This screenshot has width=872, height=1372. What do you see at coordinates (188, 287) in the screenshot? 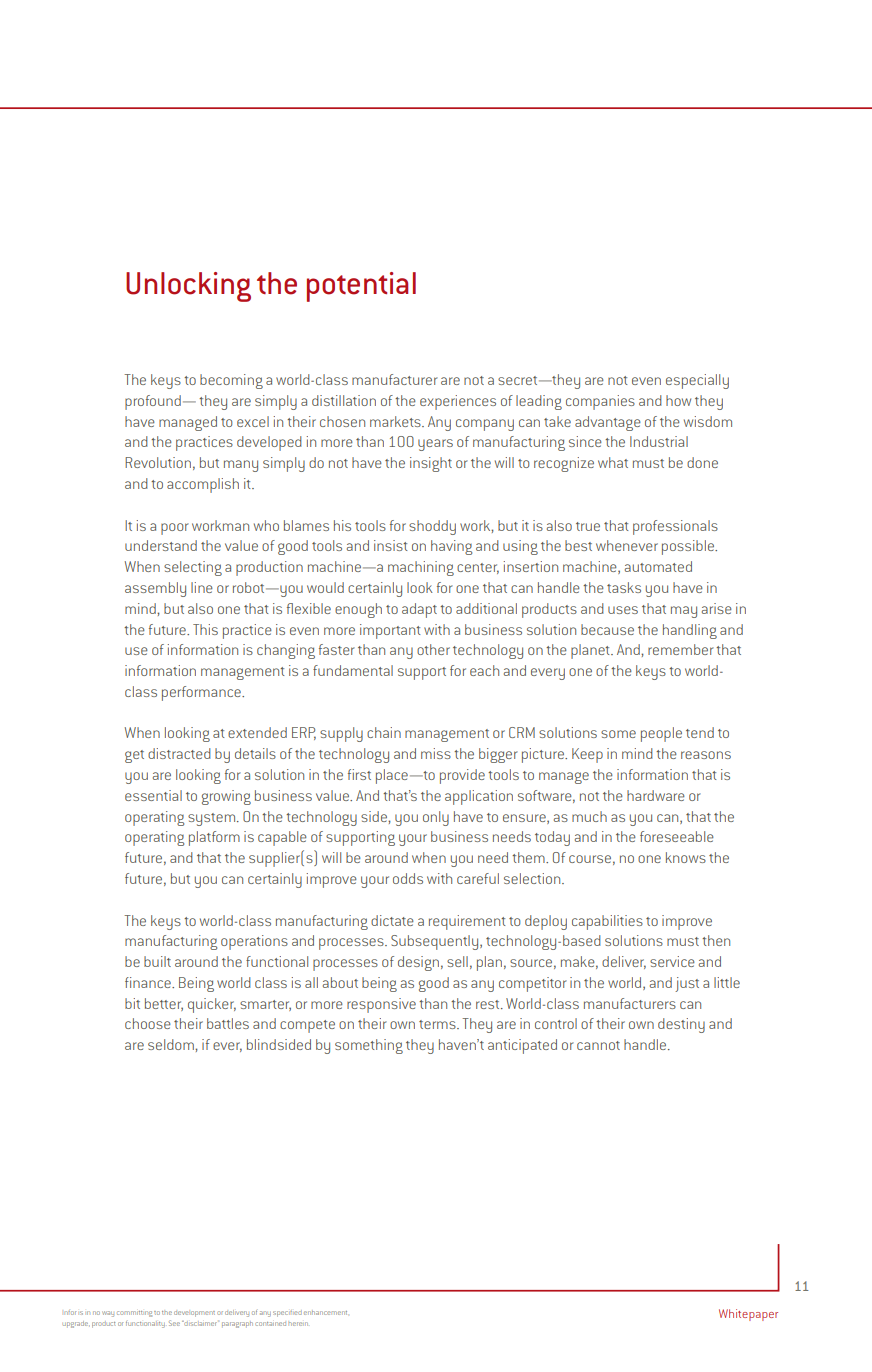
I see `Unlocking` at bounding box center [188, 287].
